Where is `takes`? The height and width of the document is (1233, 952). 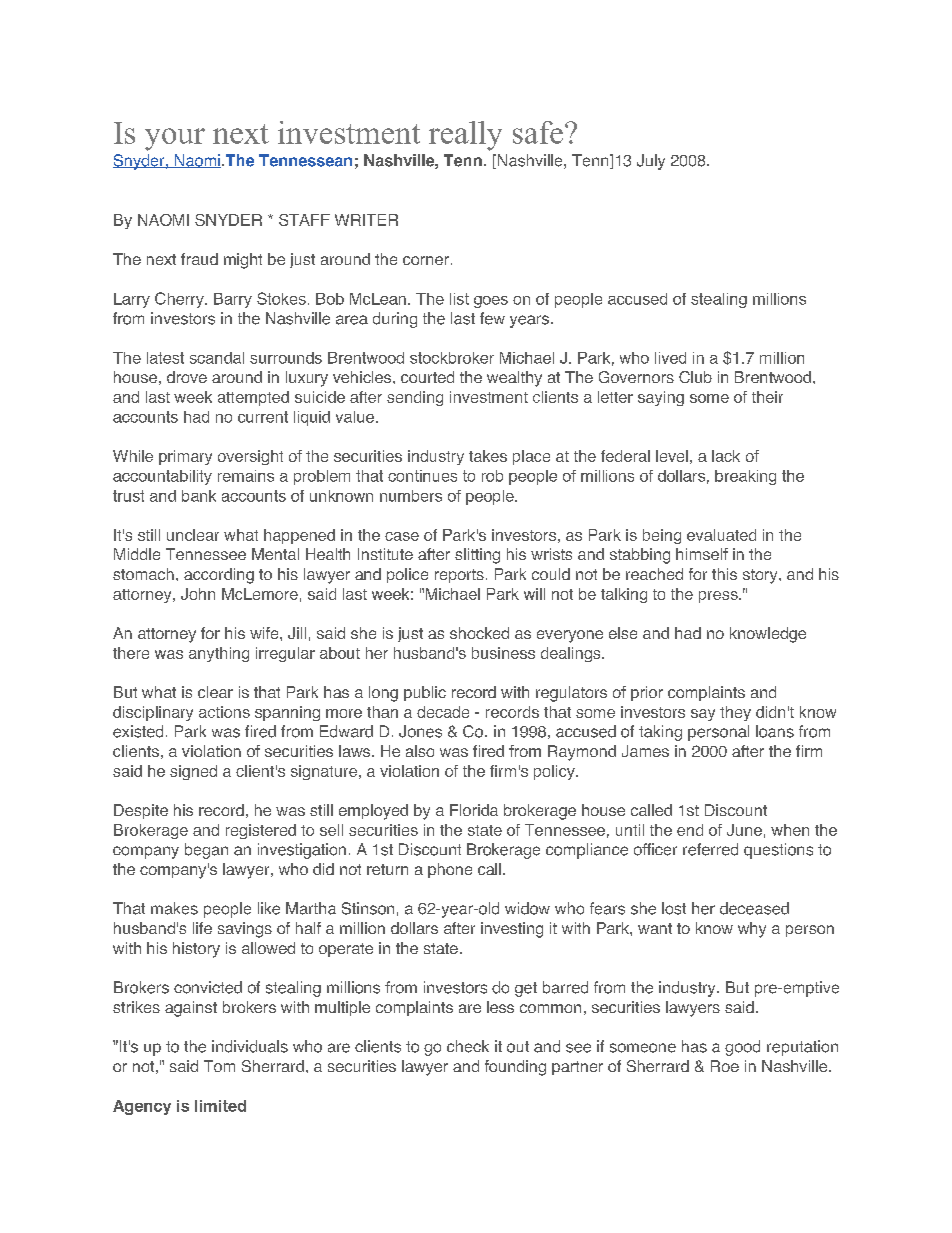 takes is located at coordinates (488, 456).
